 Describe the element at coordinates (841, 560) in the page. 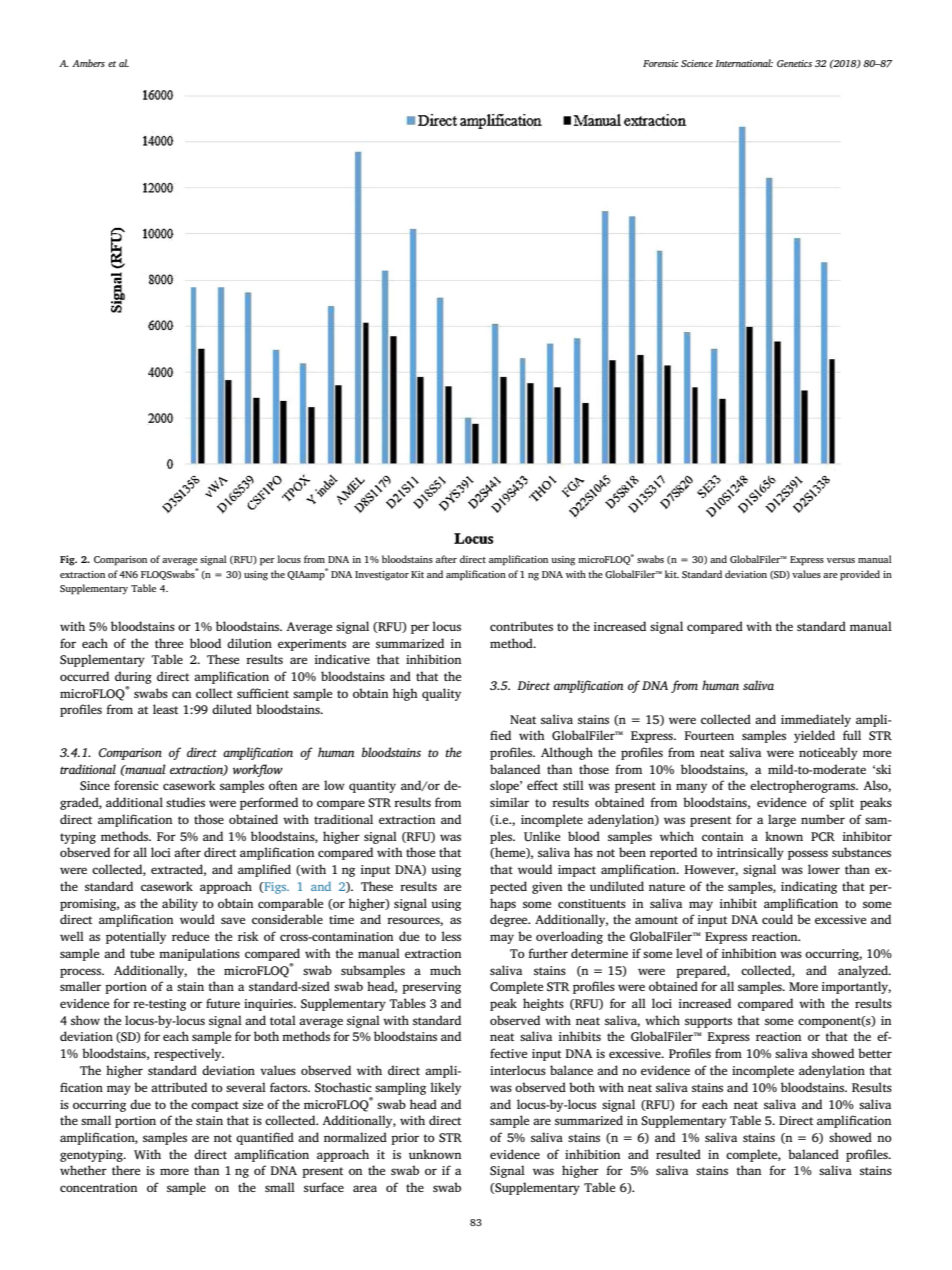

I see `versus` at that location.
